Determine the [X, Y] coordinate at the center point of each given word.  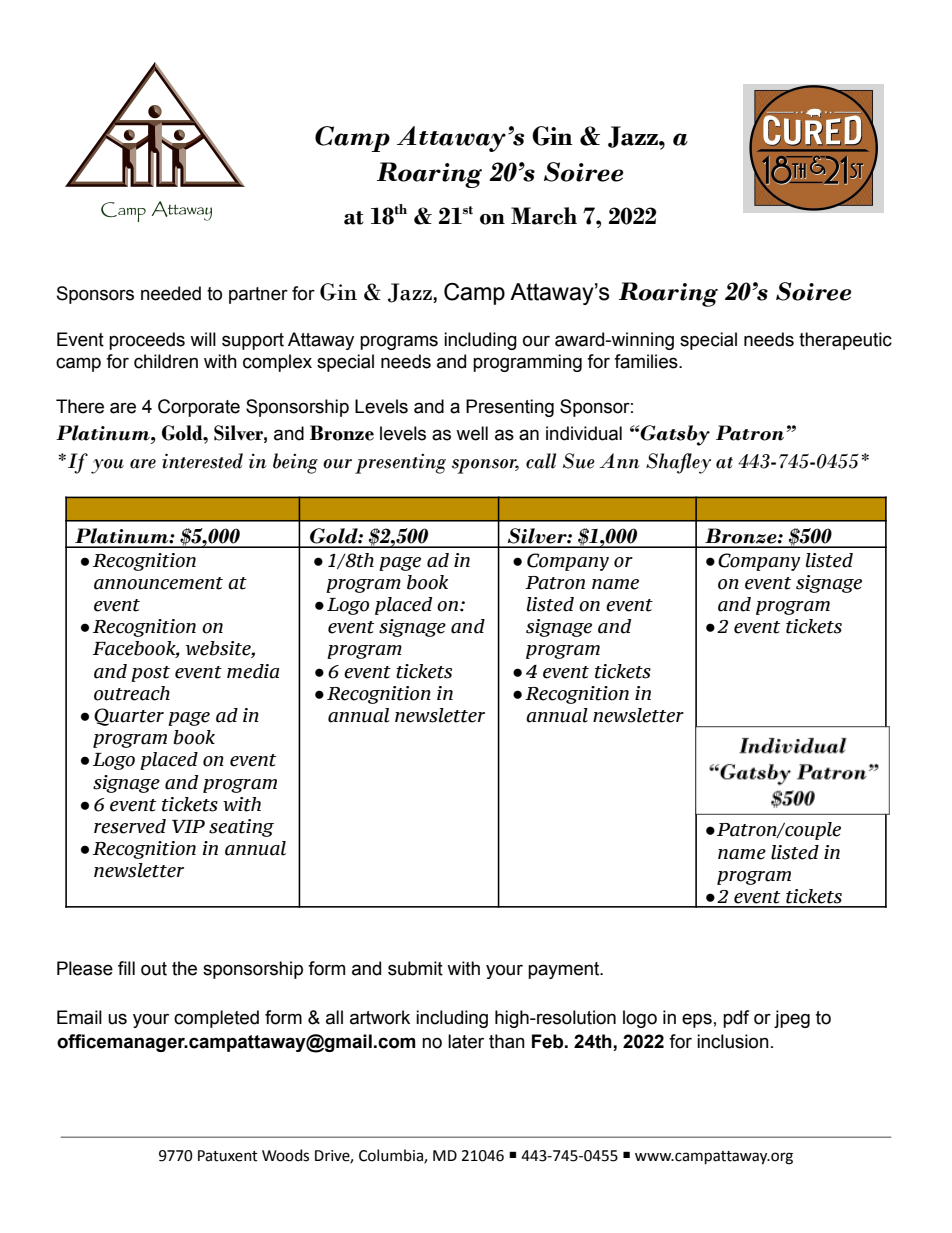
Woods [285, 1155]
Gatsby [674, 435]
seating [241, 828]
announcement [158, 583]
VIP [188, 826]
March [544, 216]
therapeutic [845, 341]
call [541, 461]
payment [565, 970]
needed [171, 293]
